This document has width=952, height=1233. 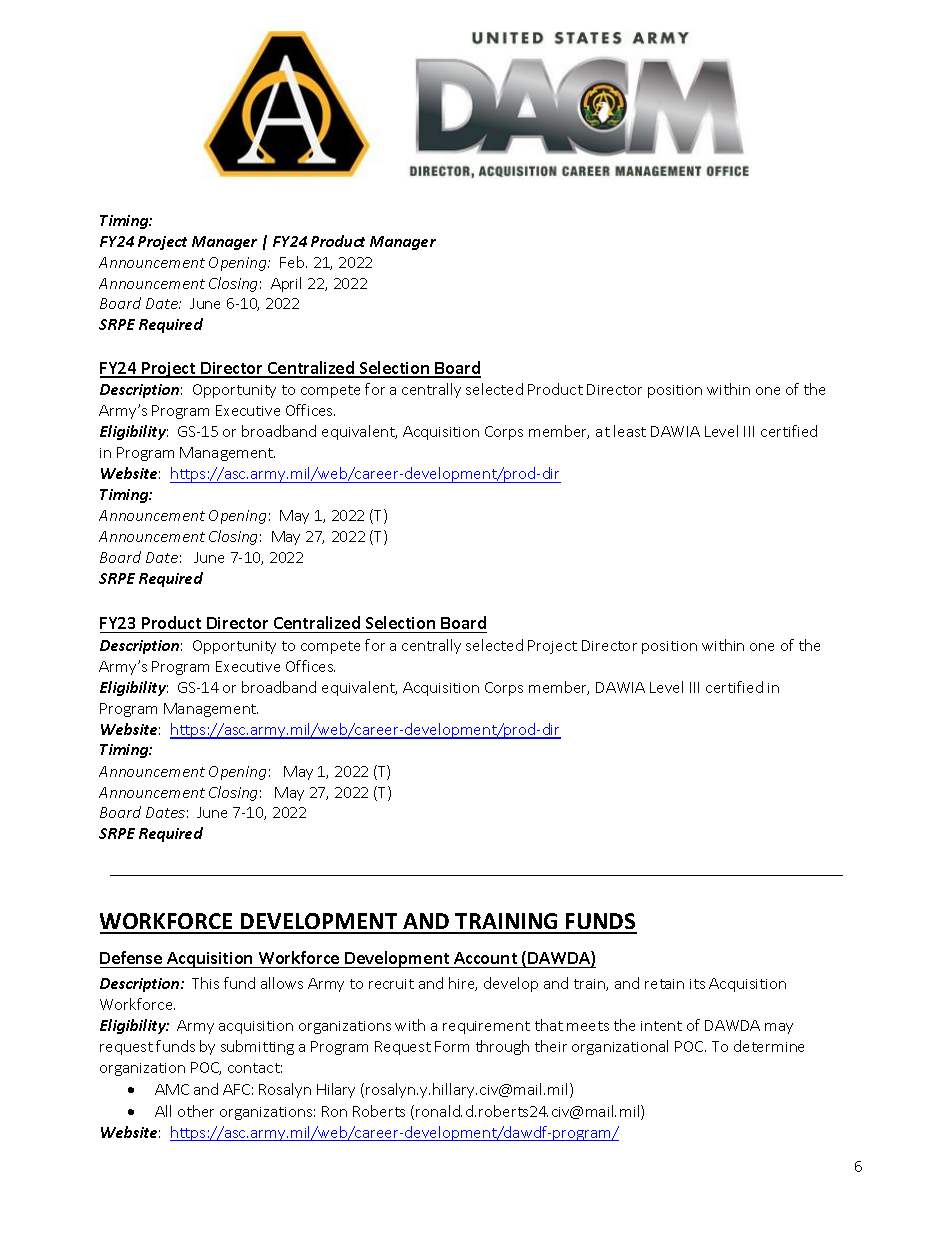 What do you see at coordinates (293, 262) in the document?
I see `Feb` at bounding box center [293, 262].
